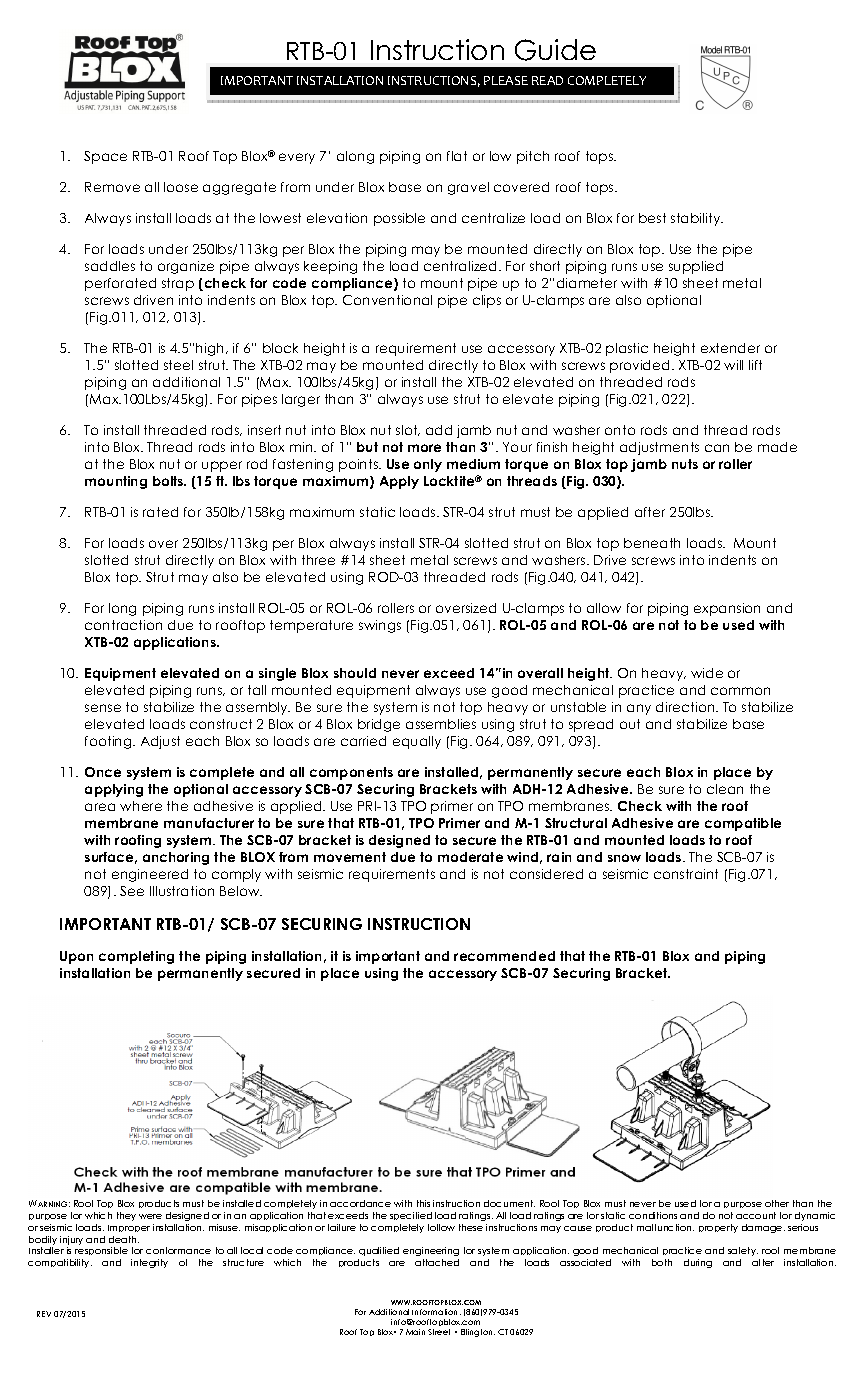 The width and height of the page is (849, 1400). Describe the element at coordinates (698, 1263) in the page. I see `during` at that location.
